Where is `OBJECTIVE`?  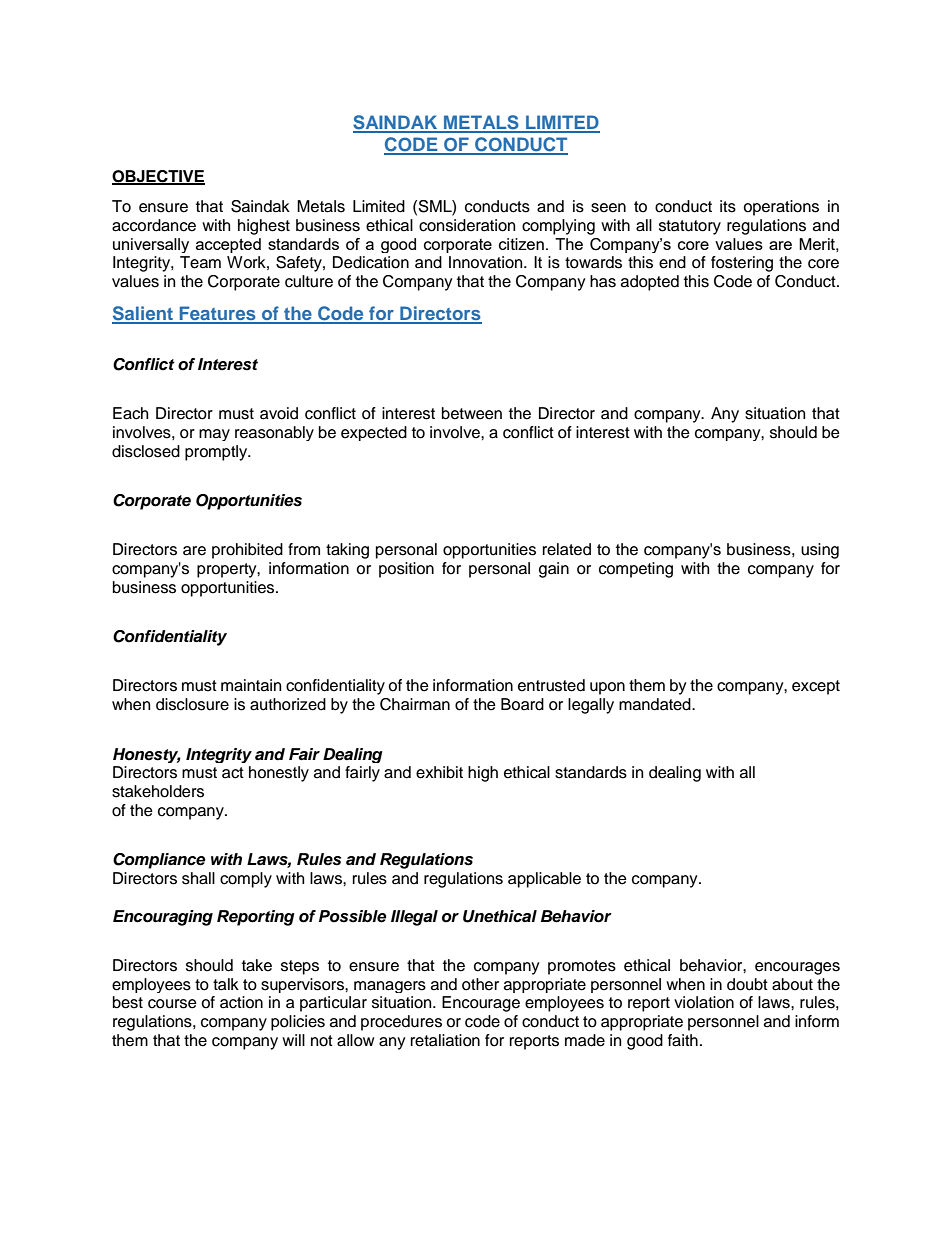
OBJECTIVE is located at coordinates (158, 177).
